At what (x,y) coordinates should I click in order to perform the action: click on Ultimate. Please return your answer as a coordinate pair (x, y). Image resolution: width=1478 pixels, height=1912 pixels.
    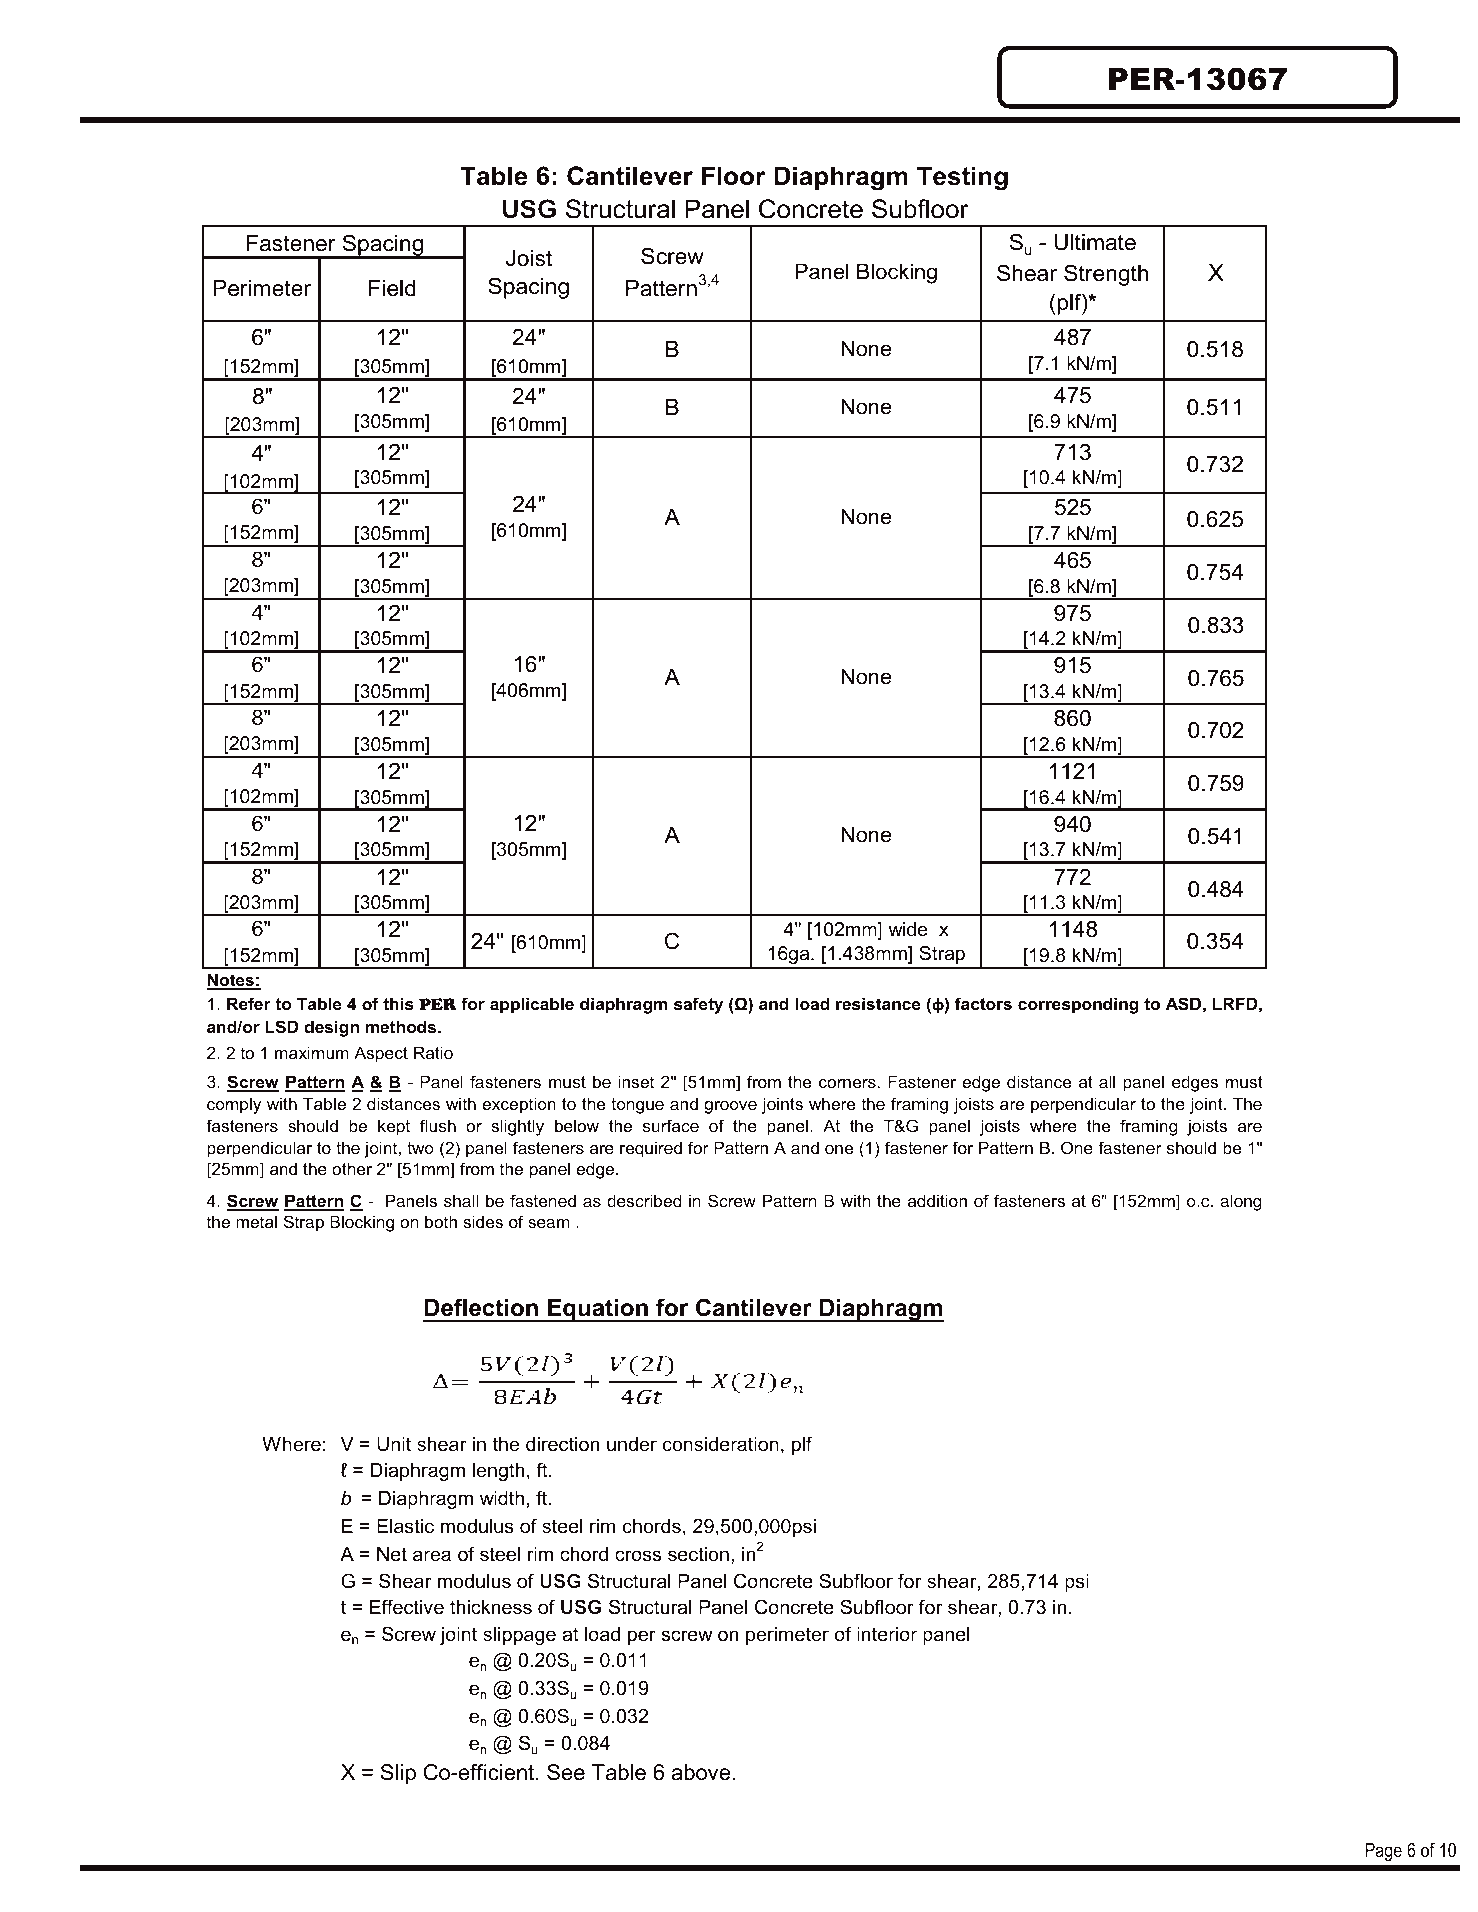
    Looking at the image, I should click on (1095, 242).
